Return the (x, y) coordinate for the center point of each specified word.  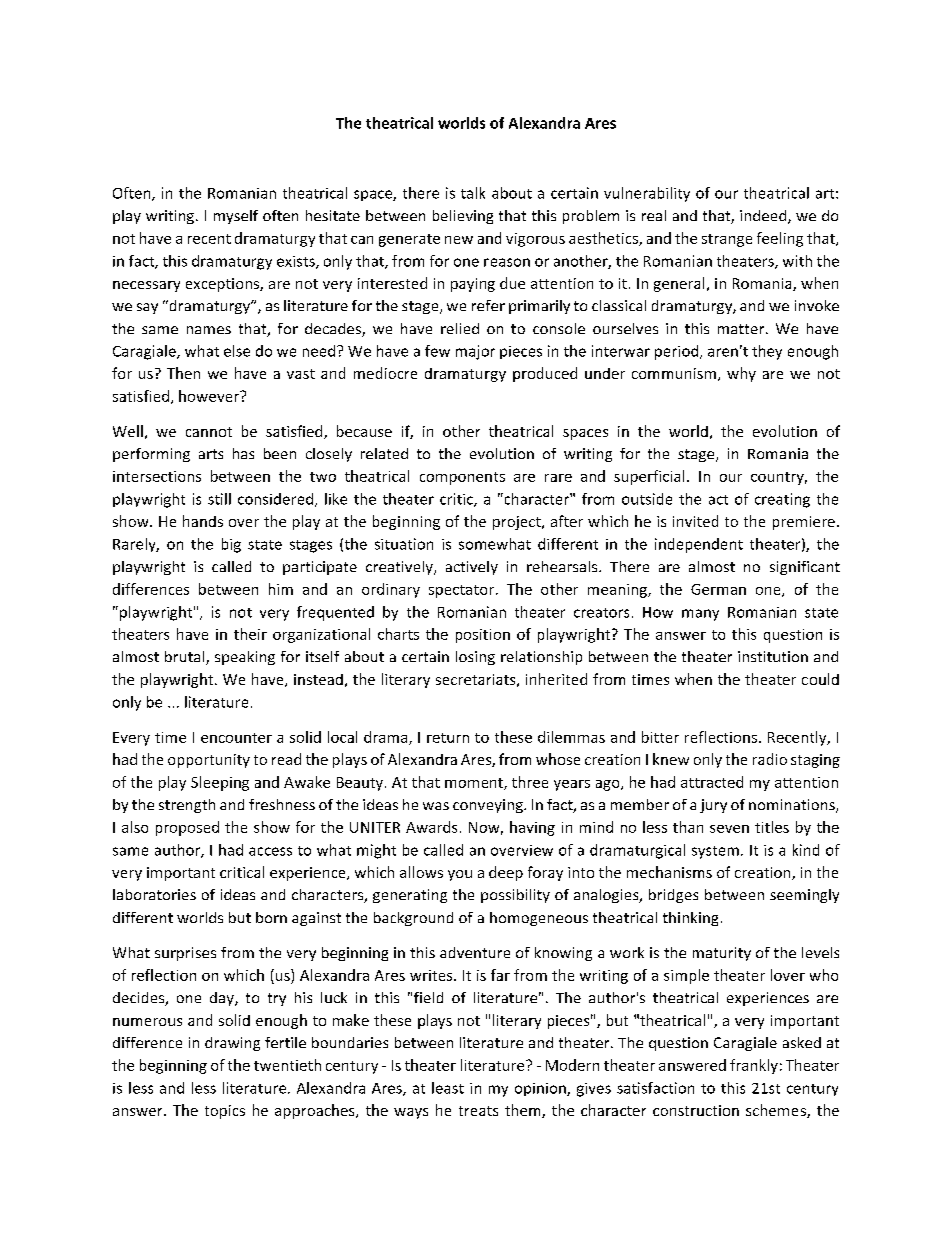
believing (463, 217)
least (448, 1088)
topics (225, 1112)
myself (236, 217)
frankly (754, 1066)
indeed (764, 217)
